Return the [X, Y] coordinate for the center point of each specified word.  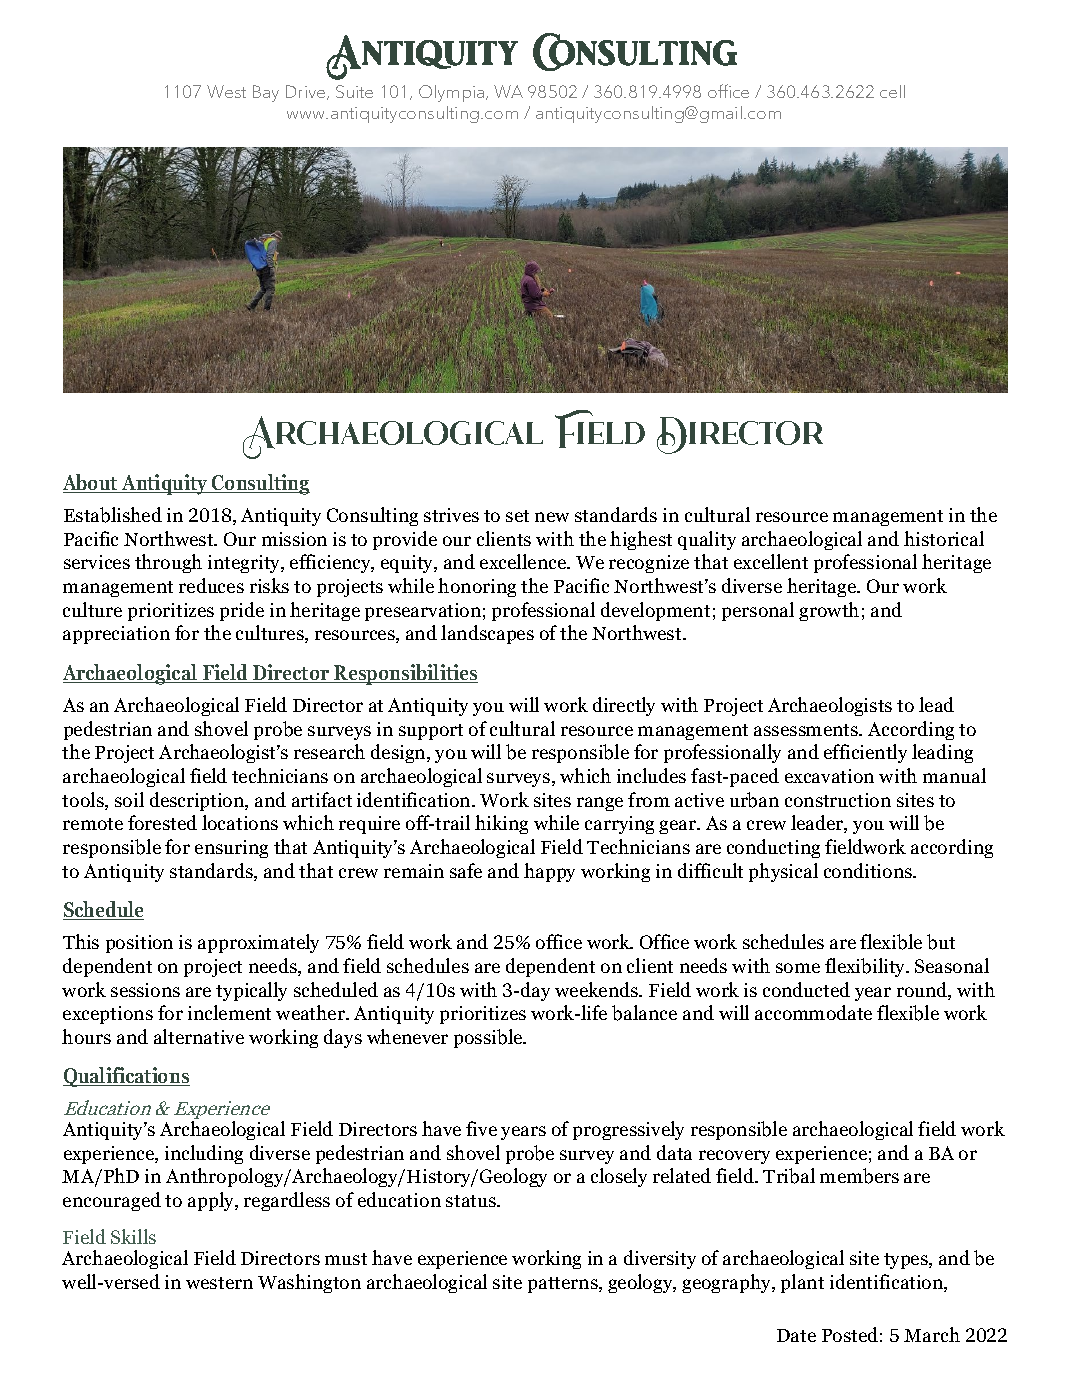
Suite [354, 91]
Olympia [453, 93]
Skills [133, 1236]
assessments [807, 730]
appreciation [116, 635]
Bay [266, 93]
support [431, 732]
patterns [564, 1285]
